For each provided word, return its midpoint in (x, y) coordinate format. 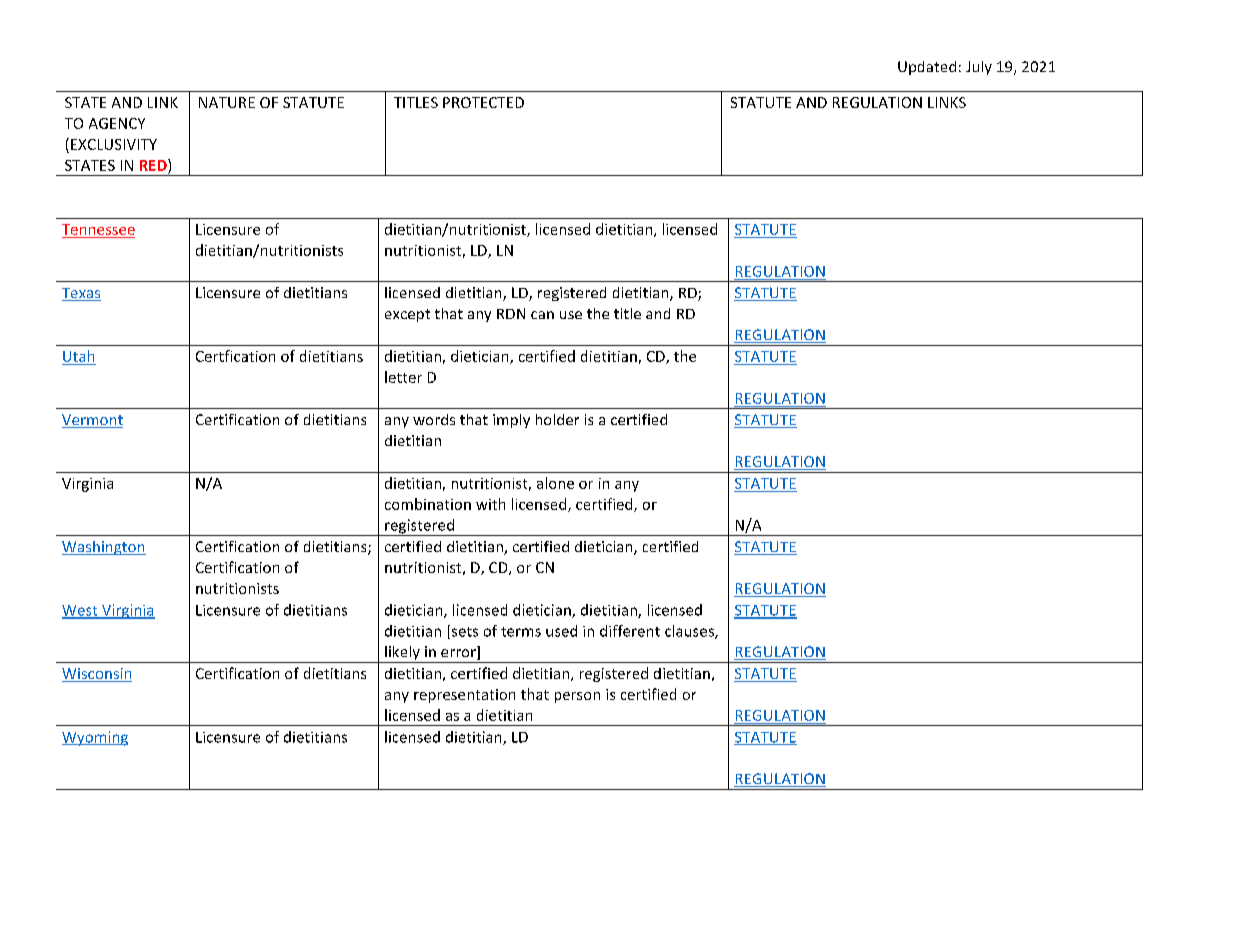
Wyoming (95, 738)
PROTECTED (483, 102)
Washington (104, 548)
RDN (511, 313)
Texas (81, 294)
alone (555, 483)
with (490, 504)
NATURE (227, 102)
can (542, 315)
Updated (927, 68)
